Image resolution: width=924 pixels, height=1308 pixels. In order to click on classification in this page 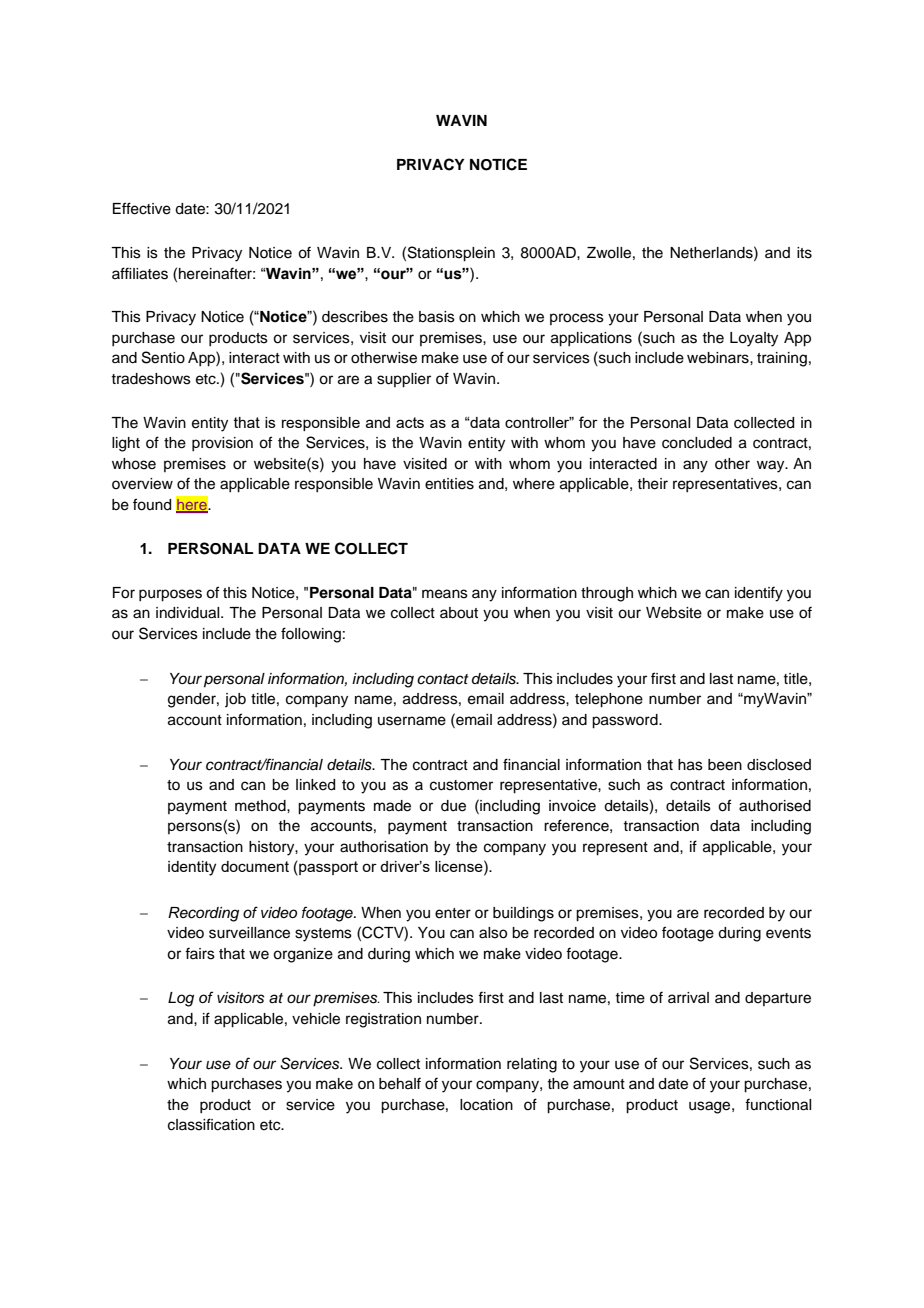, I will do `click(211, 1124)`.
